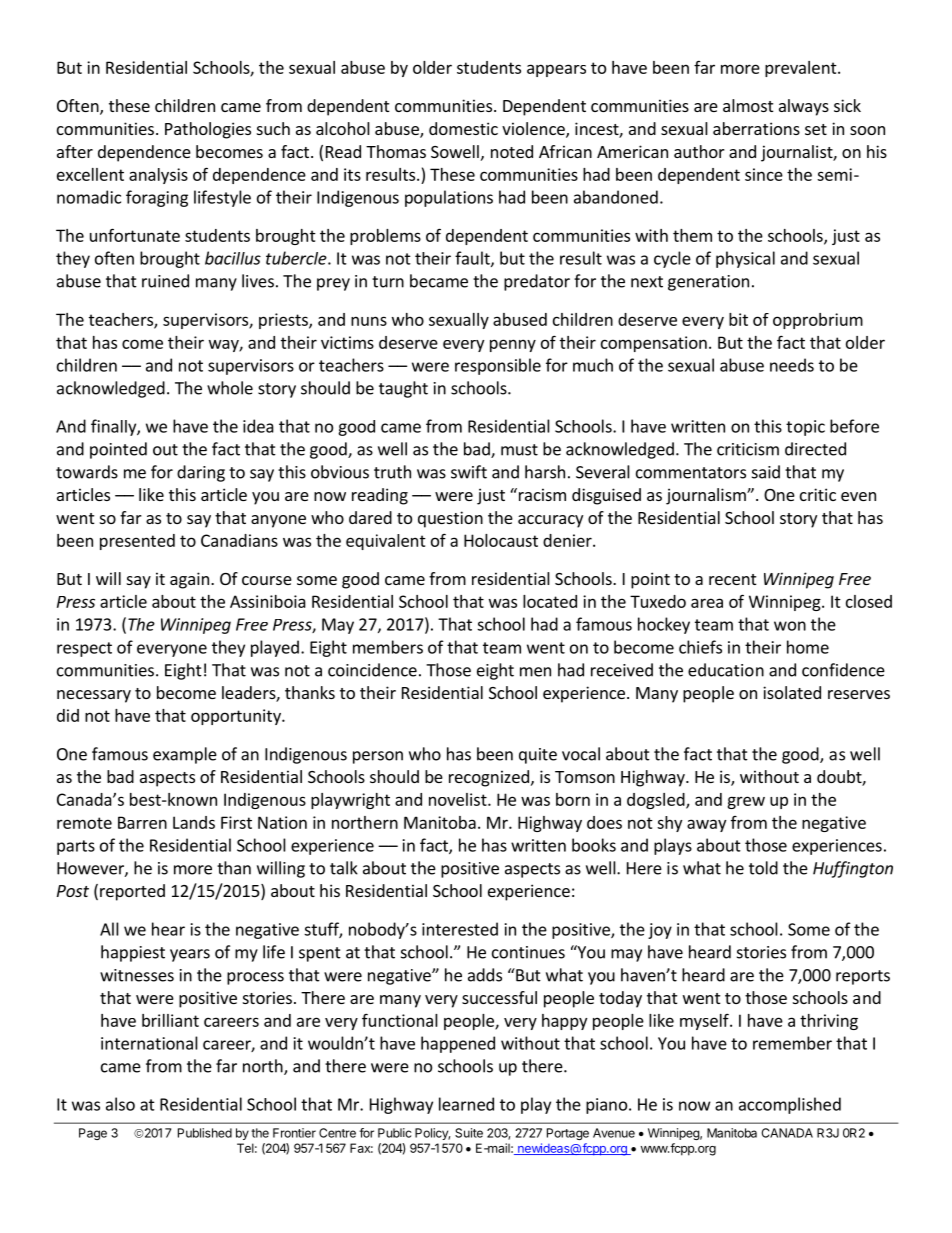 The image size is (952, 1233). I want to click on Pathologies, so click(208, 130).
